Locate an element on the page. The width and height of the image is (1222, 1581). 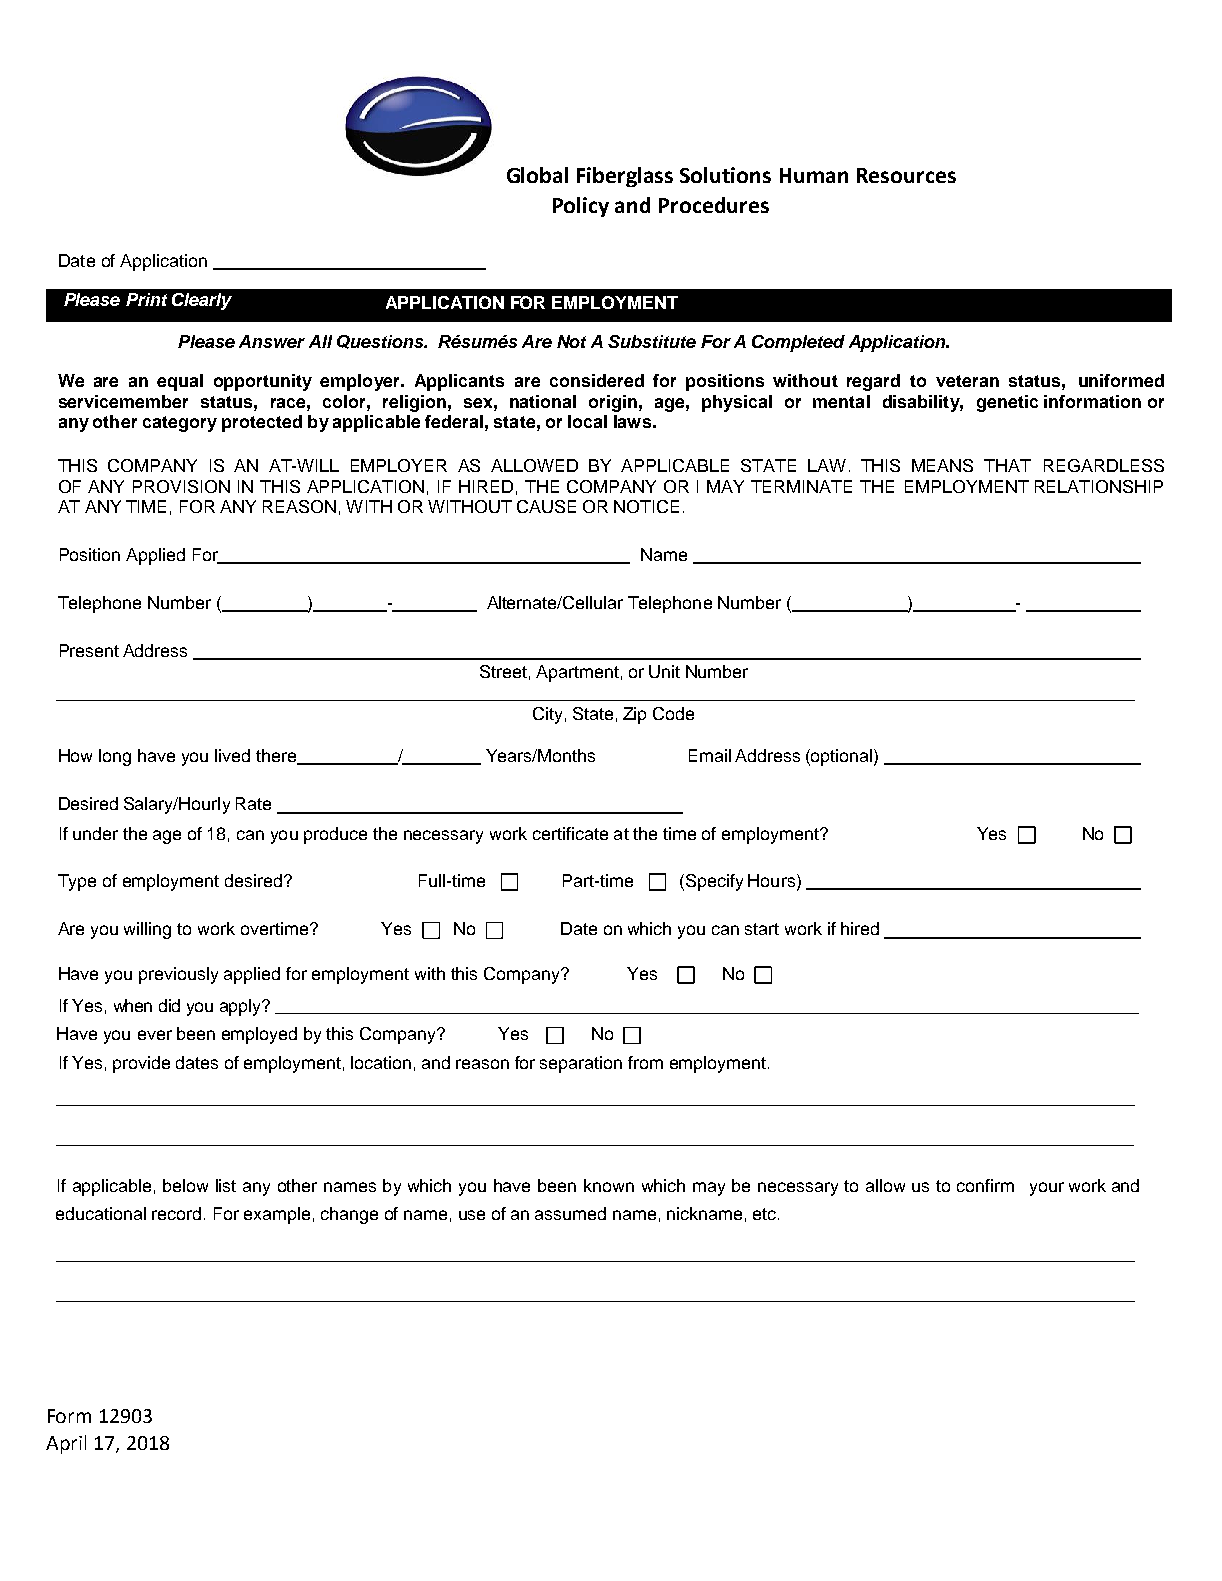
Present is located at coordinates (89, 650).
